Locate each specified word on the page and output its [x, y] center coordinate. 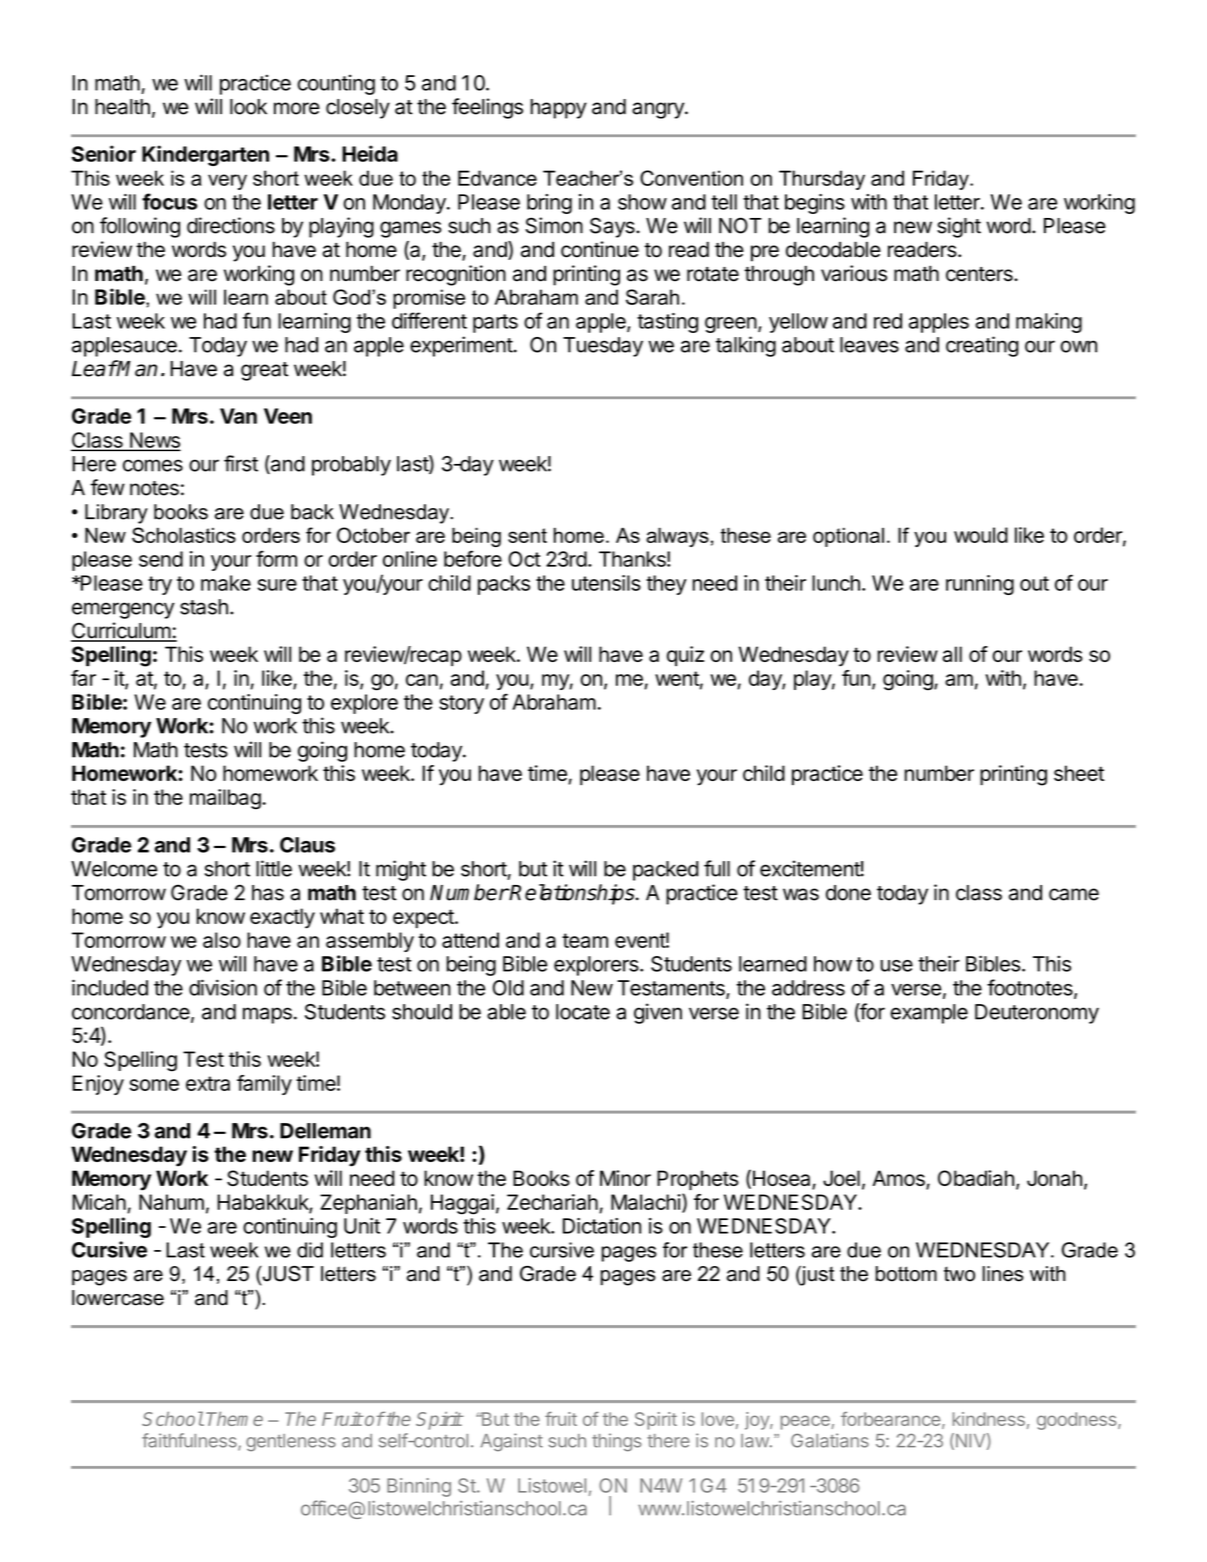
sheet [1079, 773]
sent [527, 535]
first [241, 463]
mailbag [225, 799]
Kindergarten [205, 155]
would [981, 535]
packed [665, 871]
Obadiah [976, 1178]
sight [959, 227]
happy [559, 109]
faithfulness [190, 1441]
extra [208, 1083]
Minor [625, 1178]
